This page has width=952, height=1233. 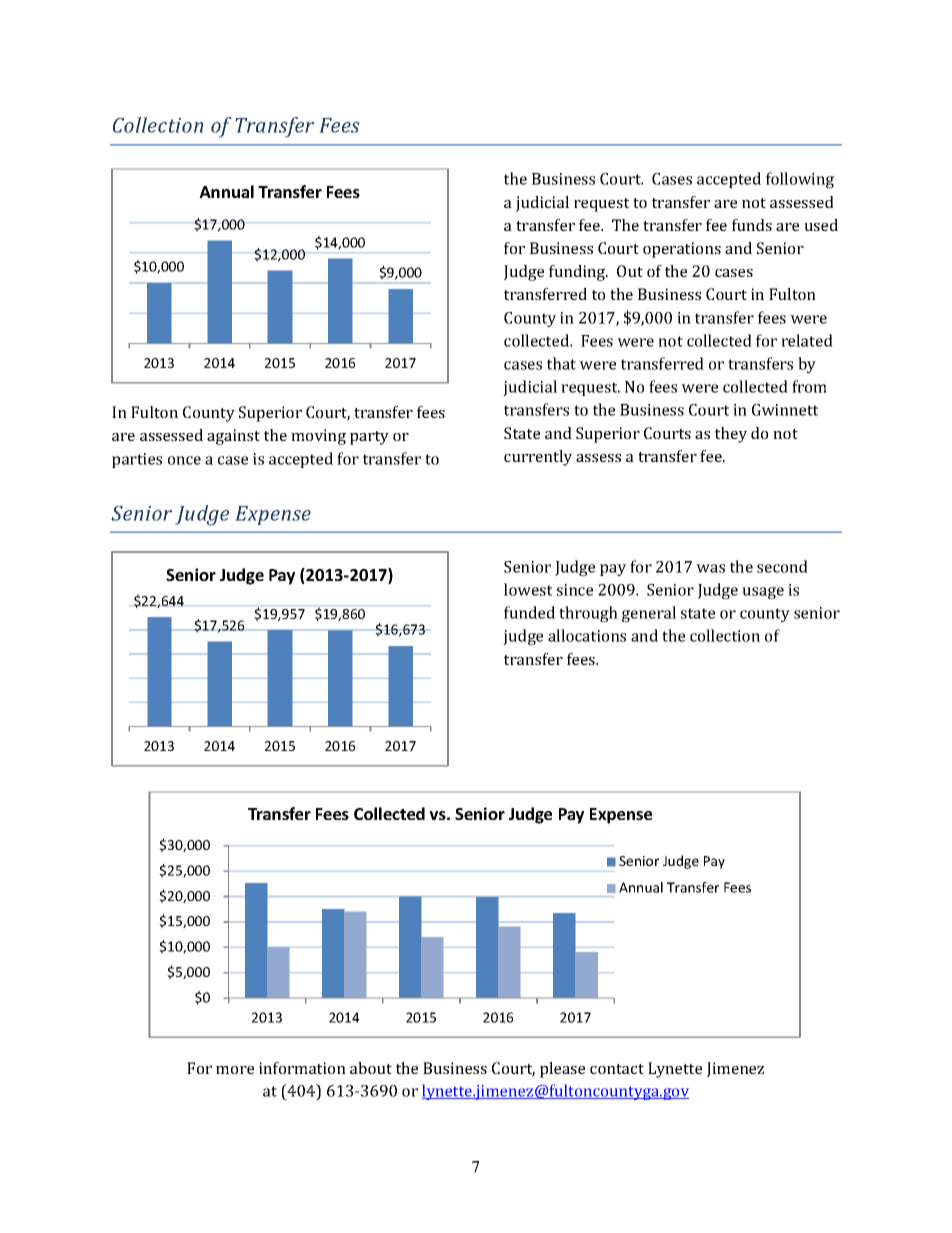 I want to click on lowest, so click(x=528, y=589).
